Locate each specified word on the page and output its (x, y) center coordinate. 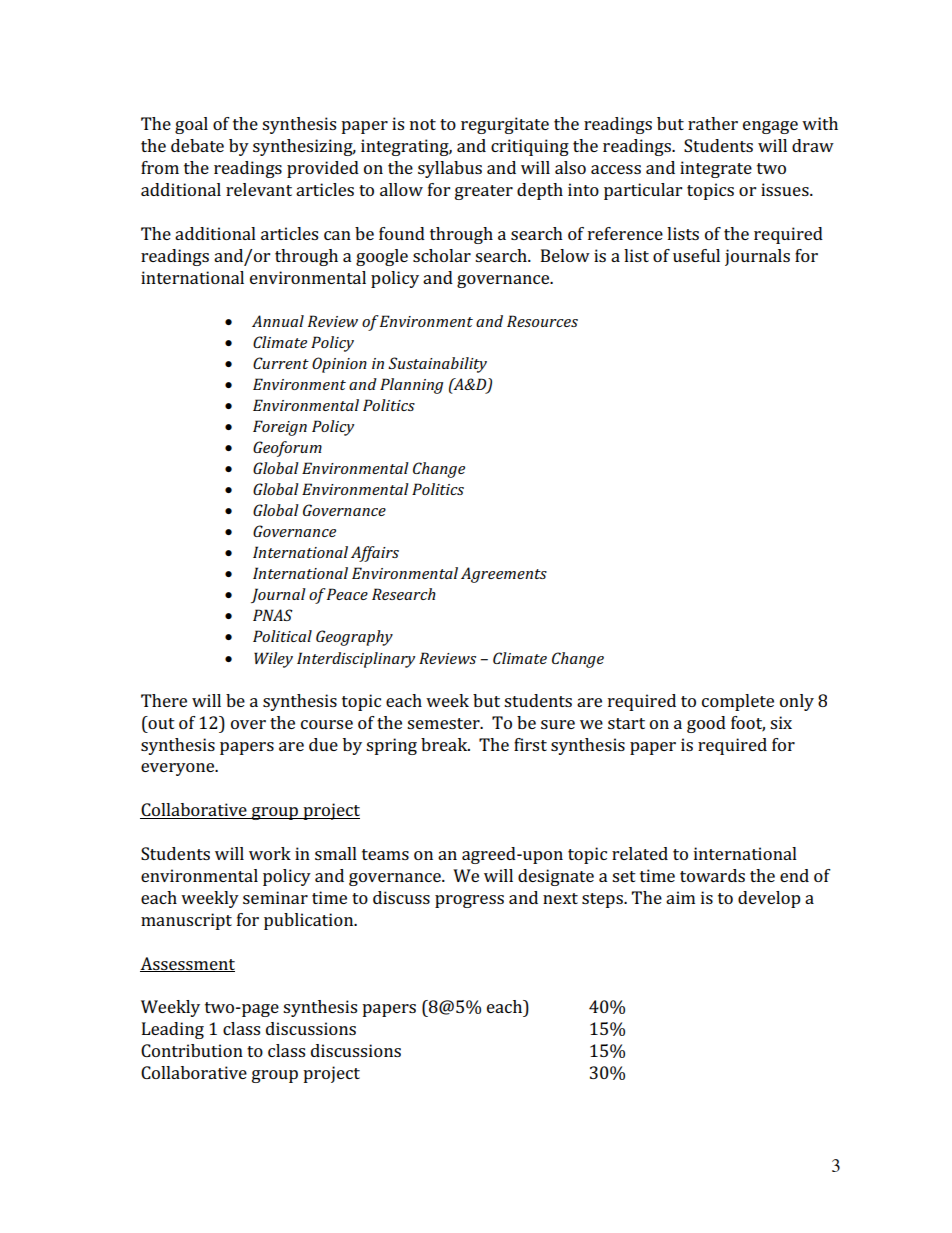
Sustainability (437, 365)
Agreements (504, 575)
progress (469, 901)
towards (712, 875)
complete (738, 702)
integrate (716, 169)
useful (696, 255)
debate (197, 145)
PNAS (273, 615)
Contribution (192, 1050)
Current (281, 363)
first (530, 744)
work (270, 853)
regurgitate (505, 125)
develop (769, 899)
